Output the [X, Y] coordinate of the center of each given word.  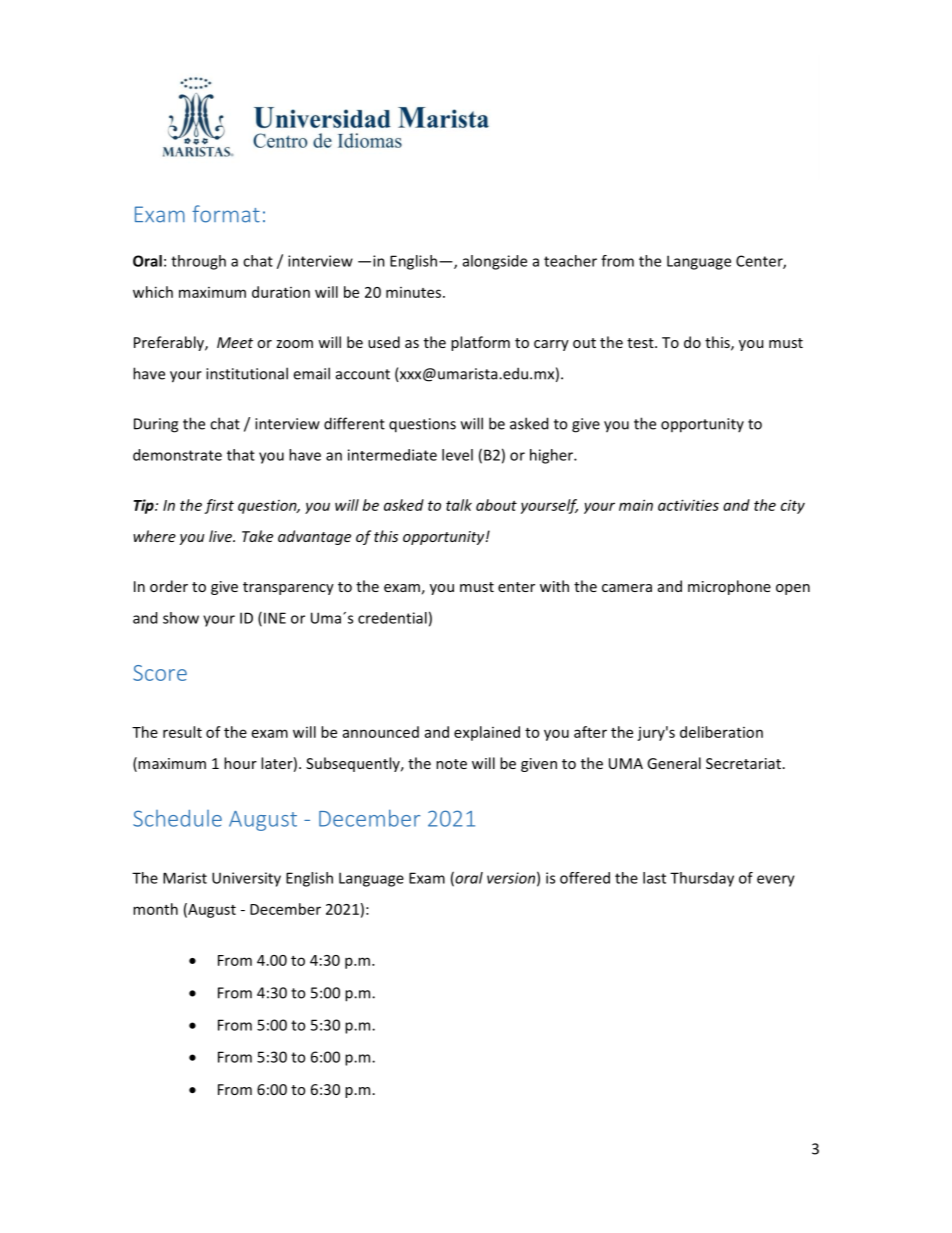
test [641, 343]
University [246, 879]
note [451, 764]
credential [392, 618]
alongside [495, 262]
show [181, 618]
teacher [570, 261]
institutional [247, 373]
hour [240, 763]
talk [459, 505]
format [226, 214]
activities [688, 505]
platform [480, 343]
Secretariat [743, 763]
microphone [729, 587]
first [219, 506]
